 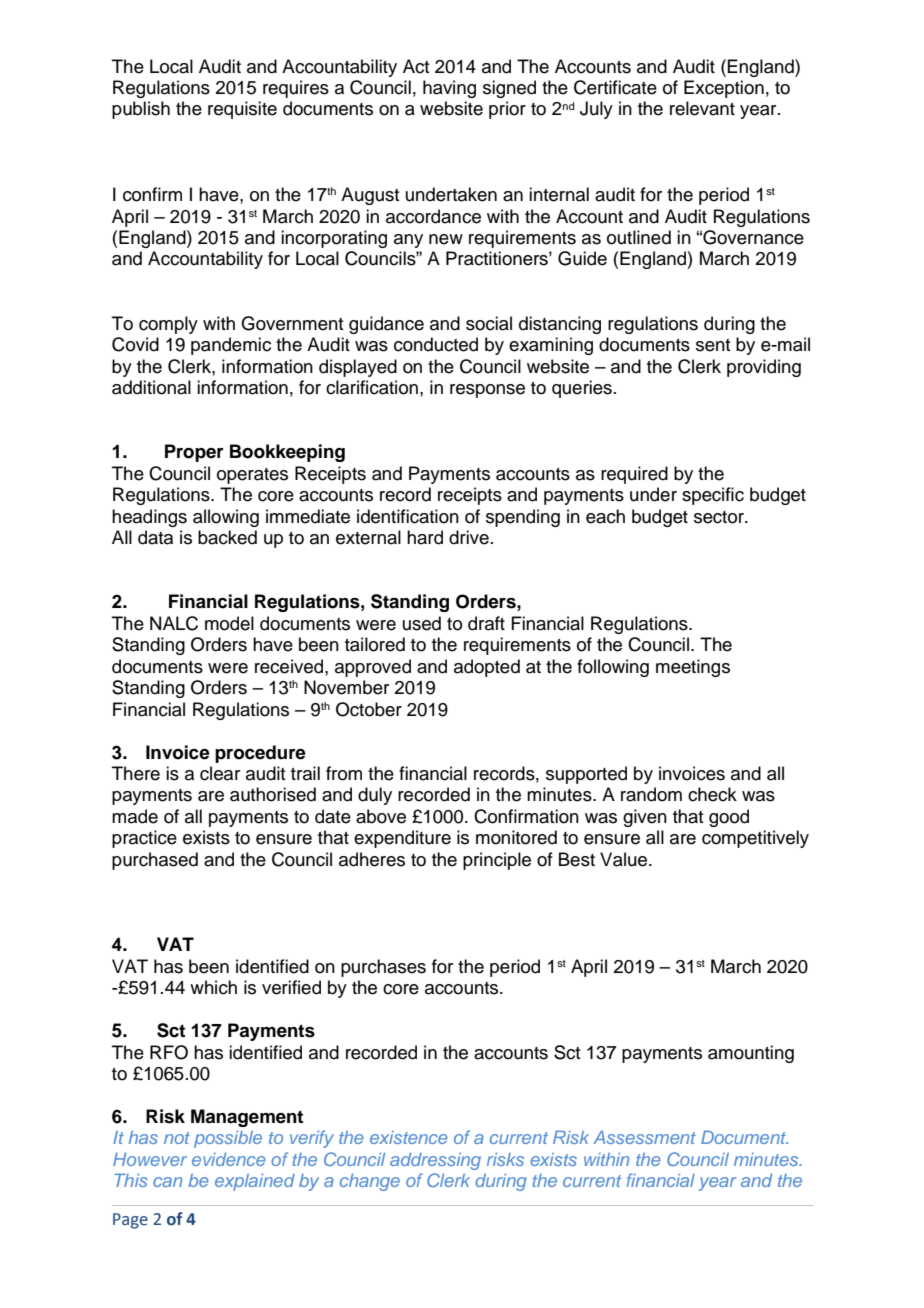 I want to click on evidence, so click(x=229, y=1159).
